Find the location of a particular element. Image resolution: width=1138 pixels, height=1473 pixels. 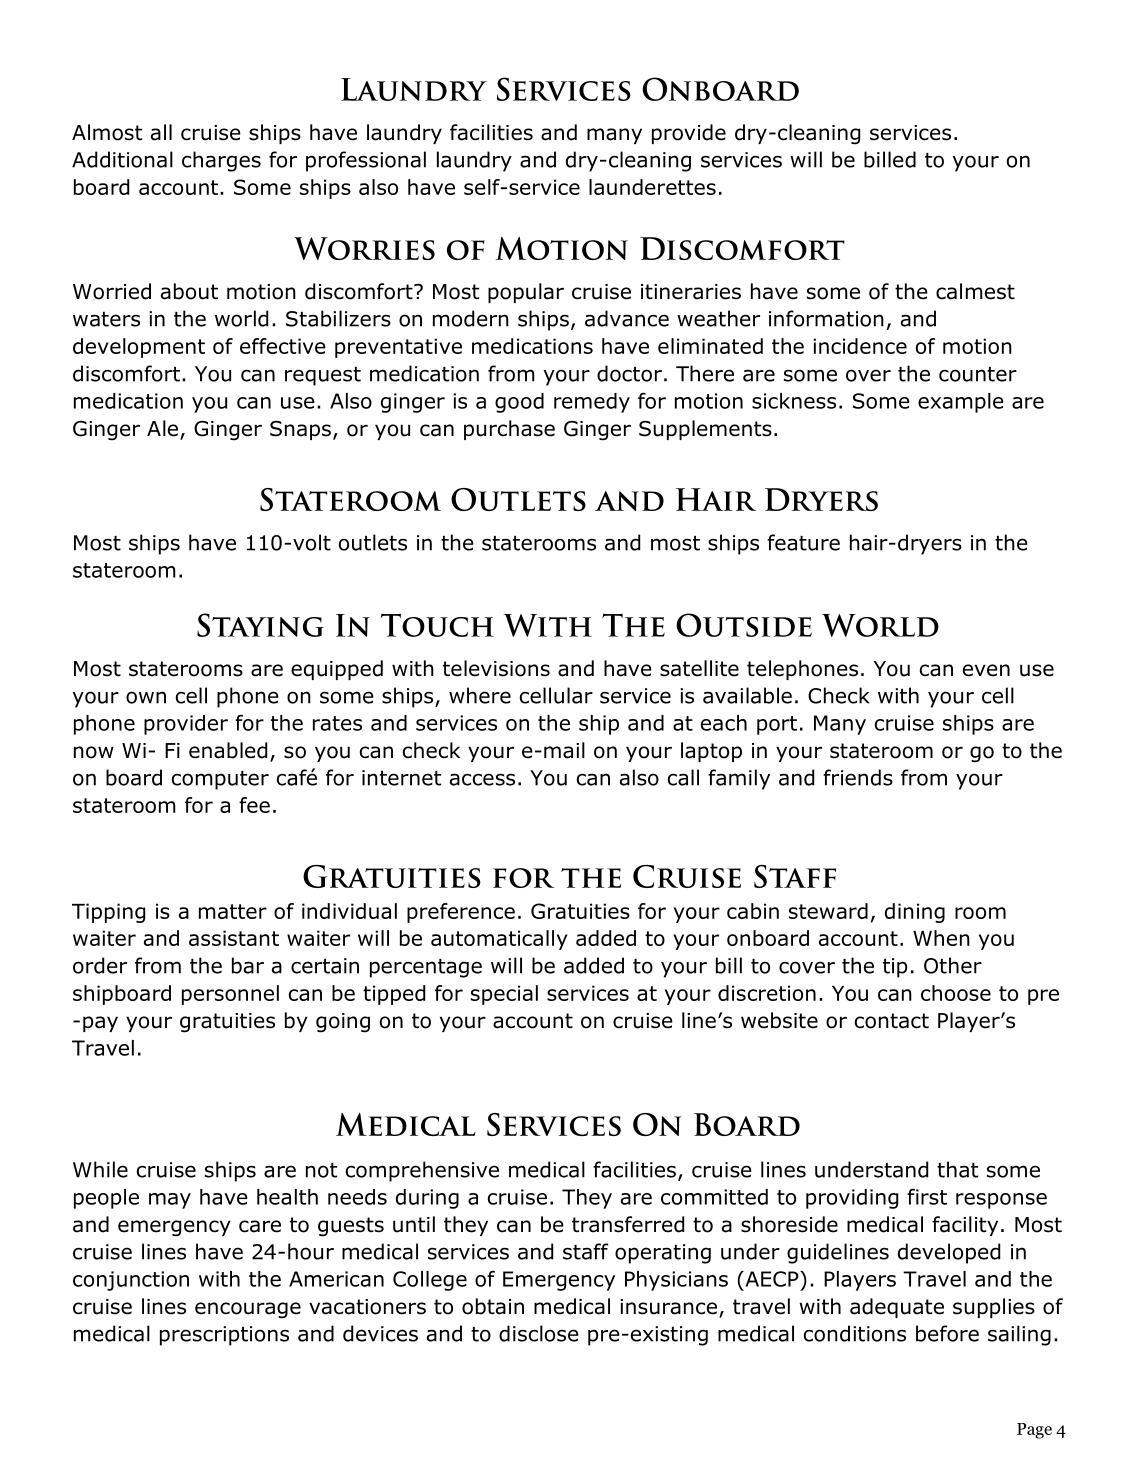

disclose is located at coordinates (539, 1333).
